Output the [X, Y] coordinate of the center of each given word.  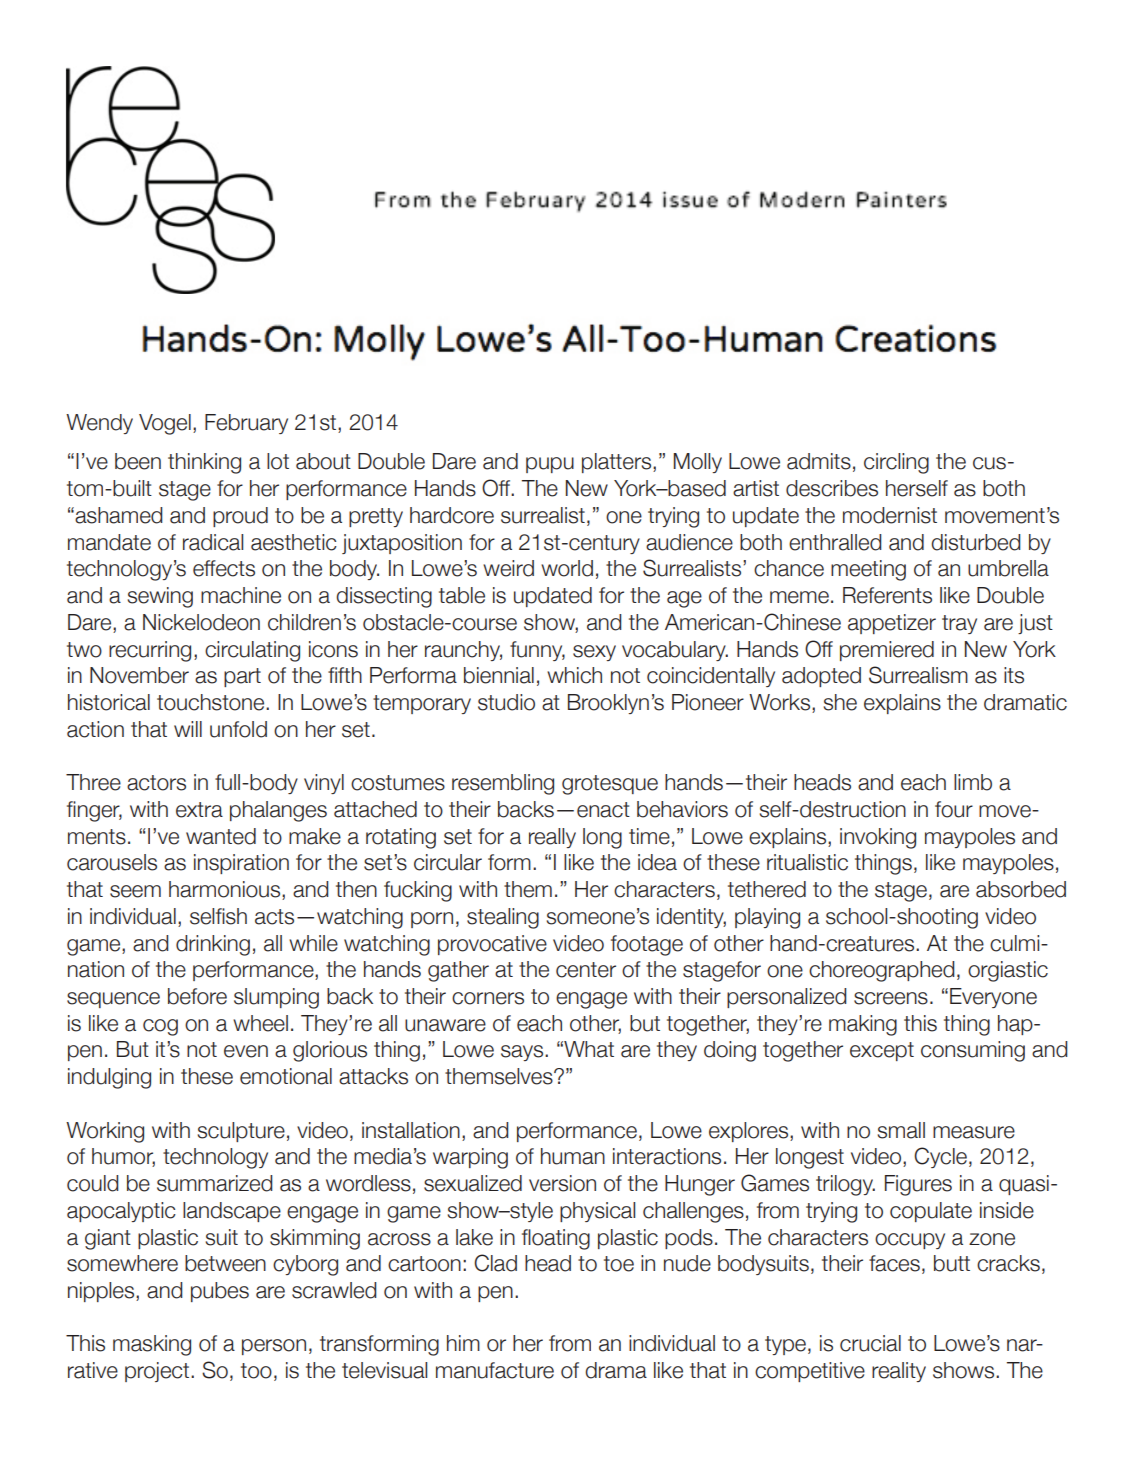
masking [152, 1345]
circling [896, 463]
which [574, 675]
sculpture [241, 1132]
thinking [204, 463]
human [573, 1156]
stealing [503, 918]
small [901, 1130]
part [242, 677]
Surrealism [918, 675]
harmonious [226, 890]
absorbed [1021, 889]
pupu [550, 465]
